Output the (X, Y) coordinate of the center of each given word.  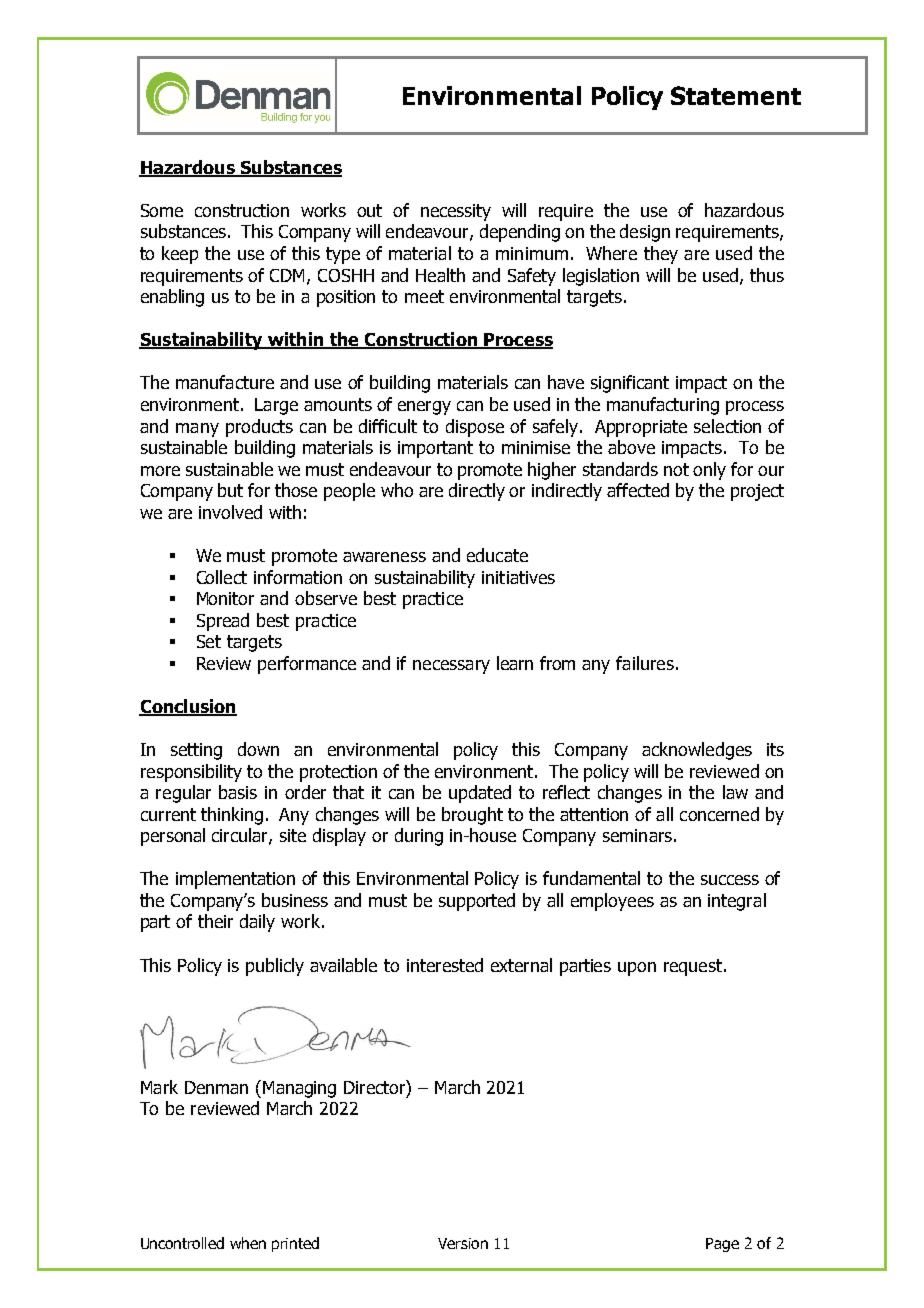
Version (463, 1243)
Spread (223, 622)
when (248, 1243)
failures (645, 663)
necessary (451, 667)
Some (162, 210)
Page (722, 1245)
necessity (456, 212)
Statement (736, 95)
